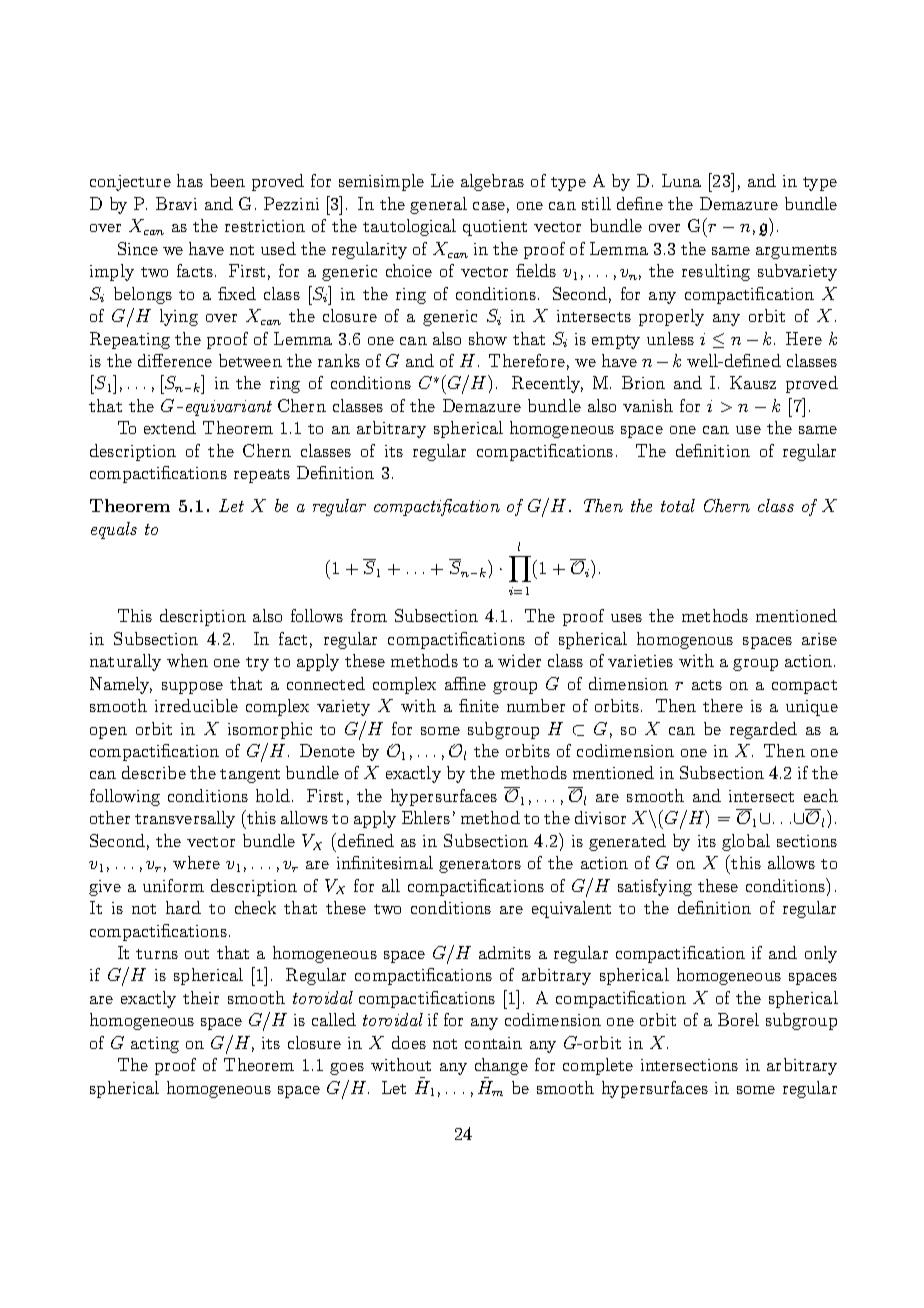  I want to click on repeats, so click(262, 476).
